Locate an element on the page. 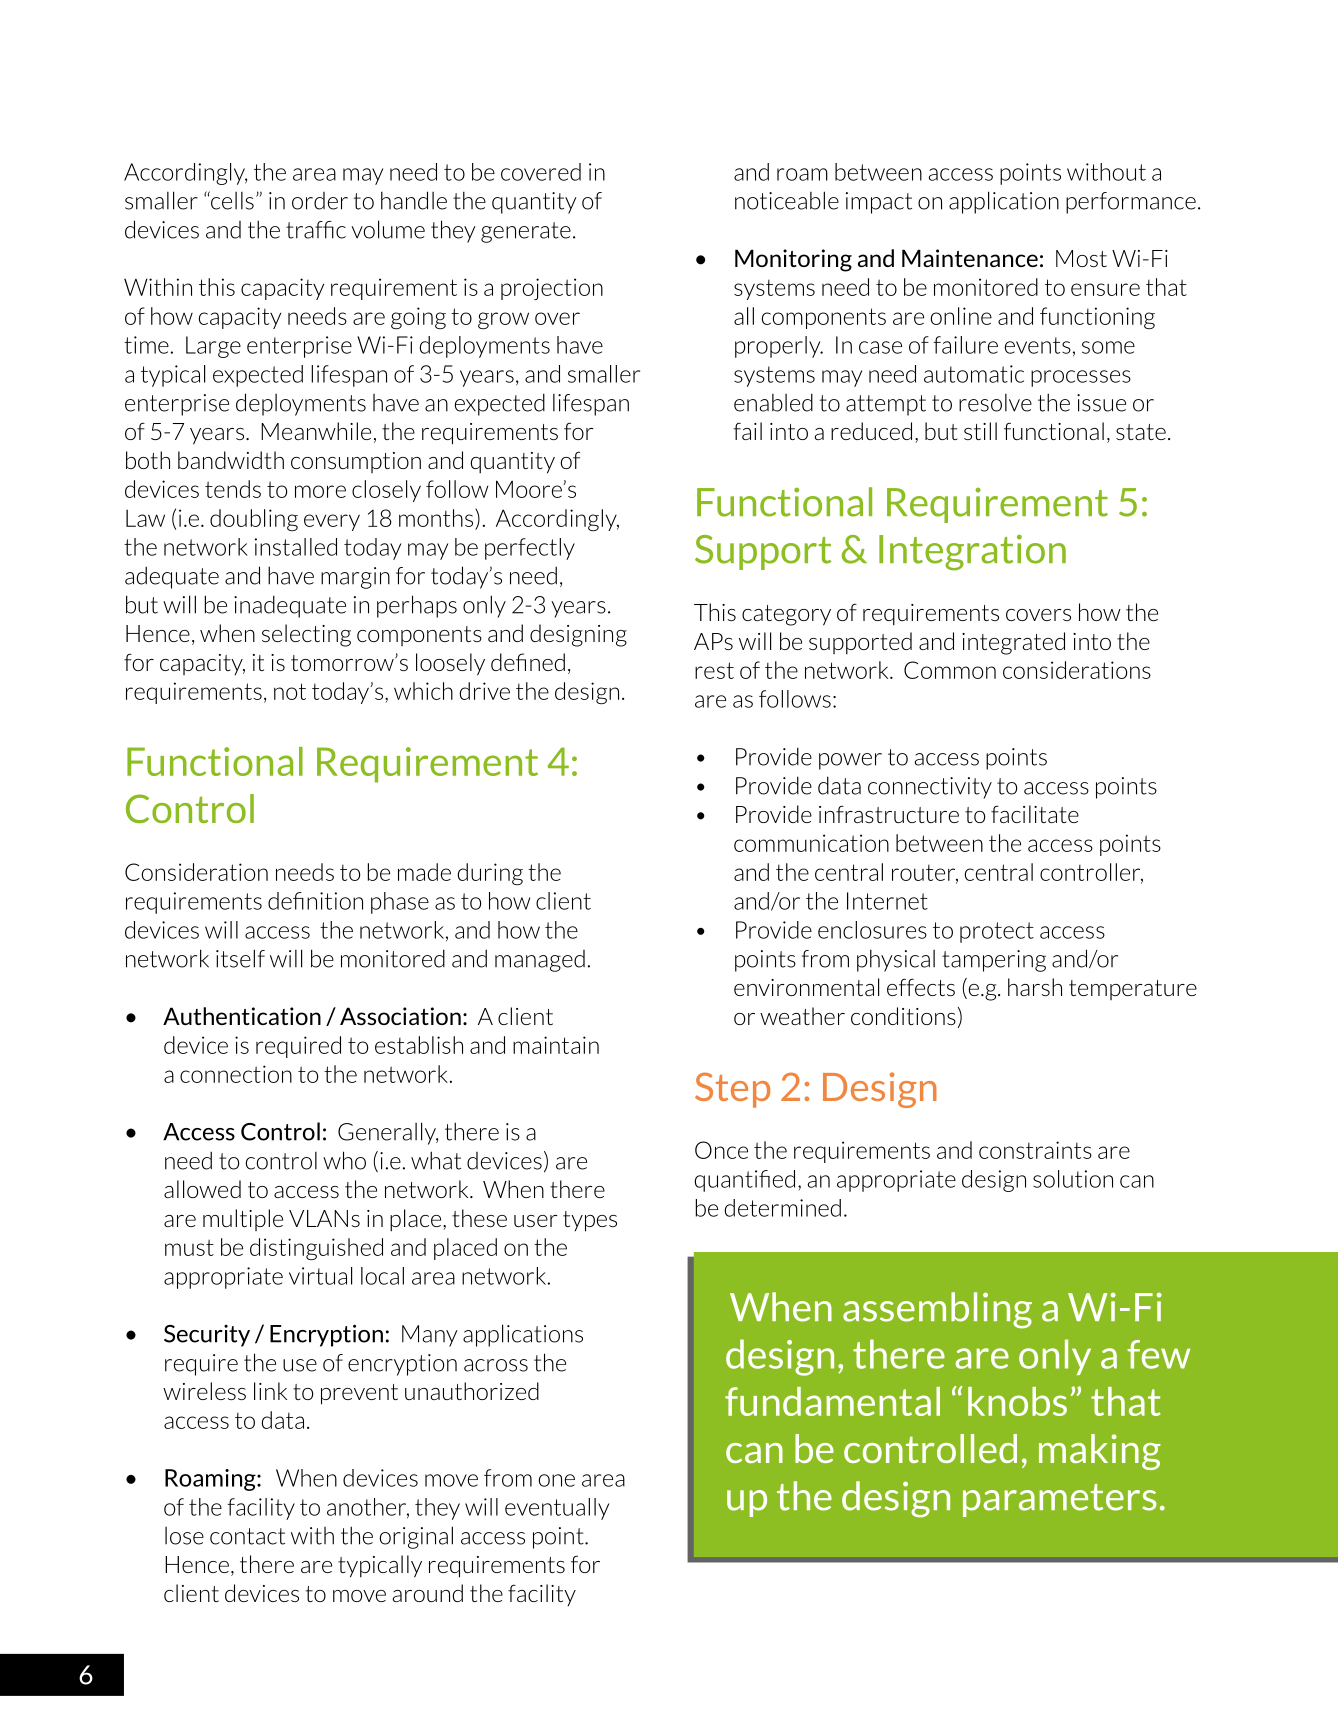 This document has height=1731, width=1338. definition is located at coordinates (315, 901).
